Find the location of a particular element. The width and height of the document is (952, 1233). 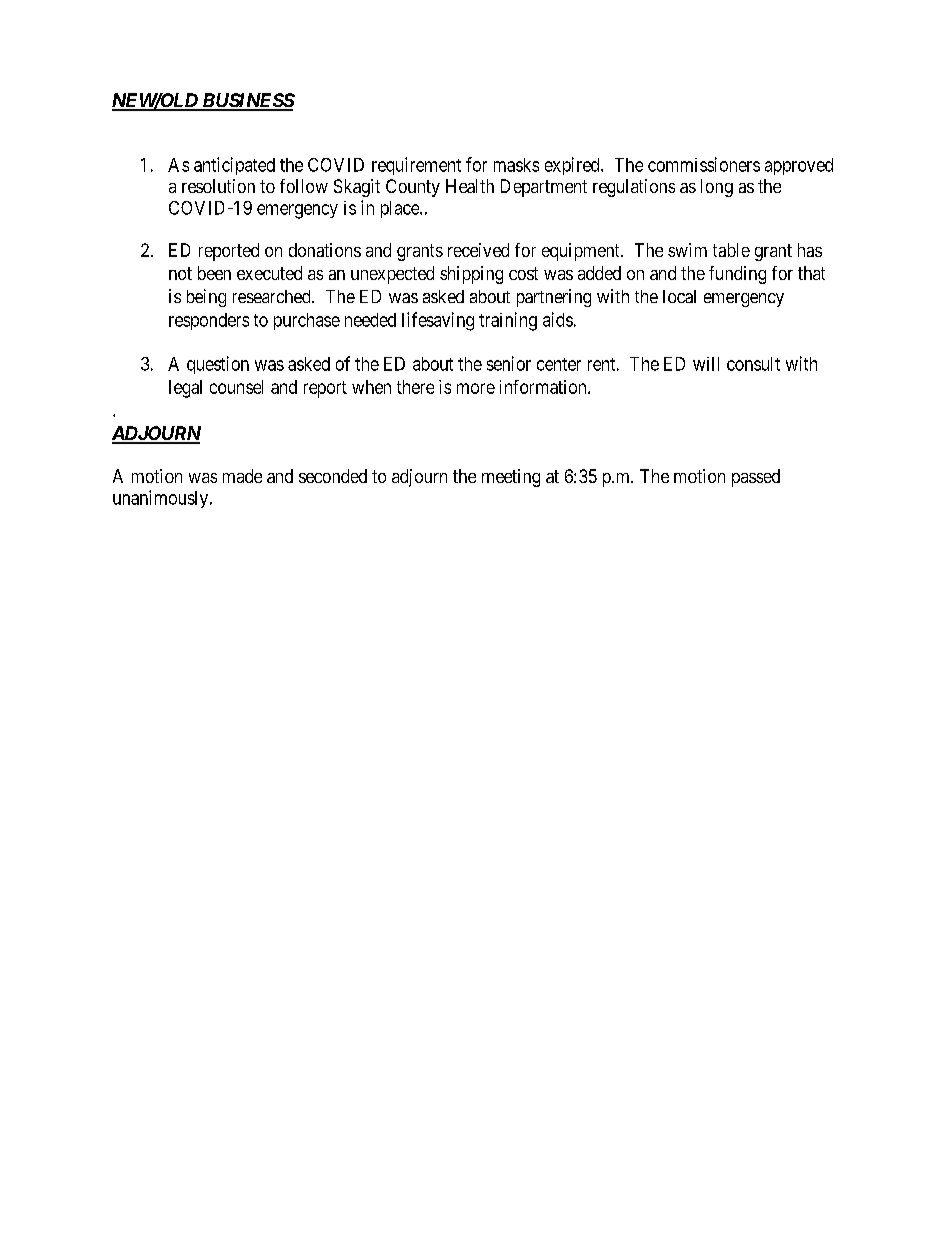

made is located at coordinates (242, 476).
